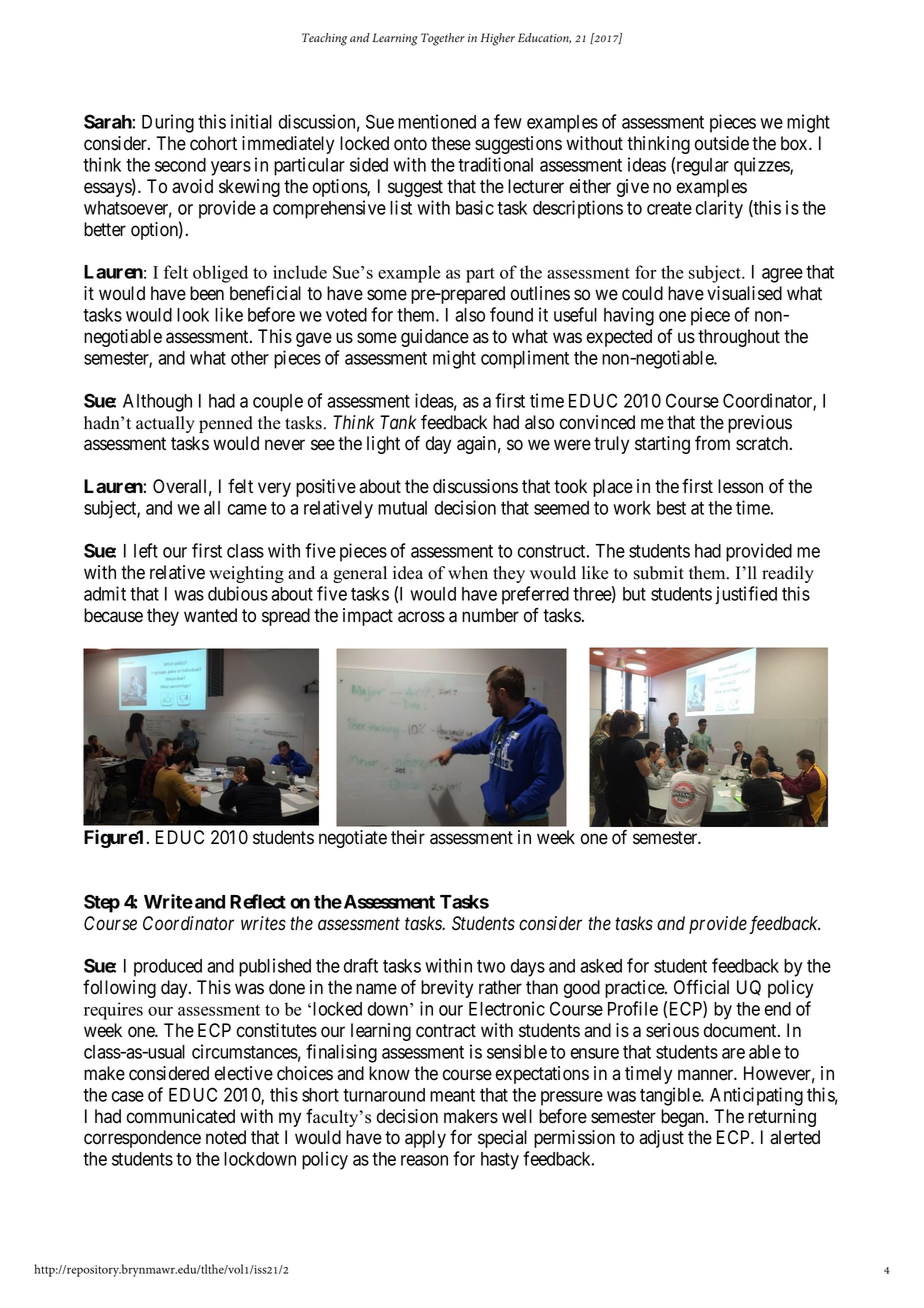  What do you see at coordinates (398, 422) in the screenshot?
I see `Tank` at bounding box center [398, 422].
